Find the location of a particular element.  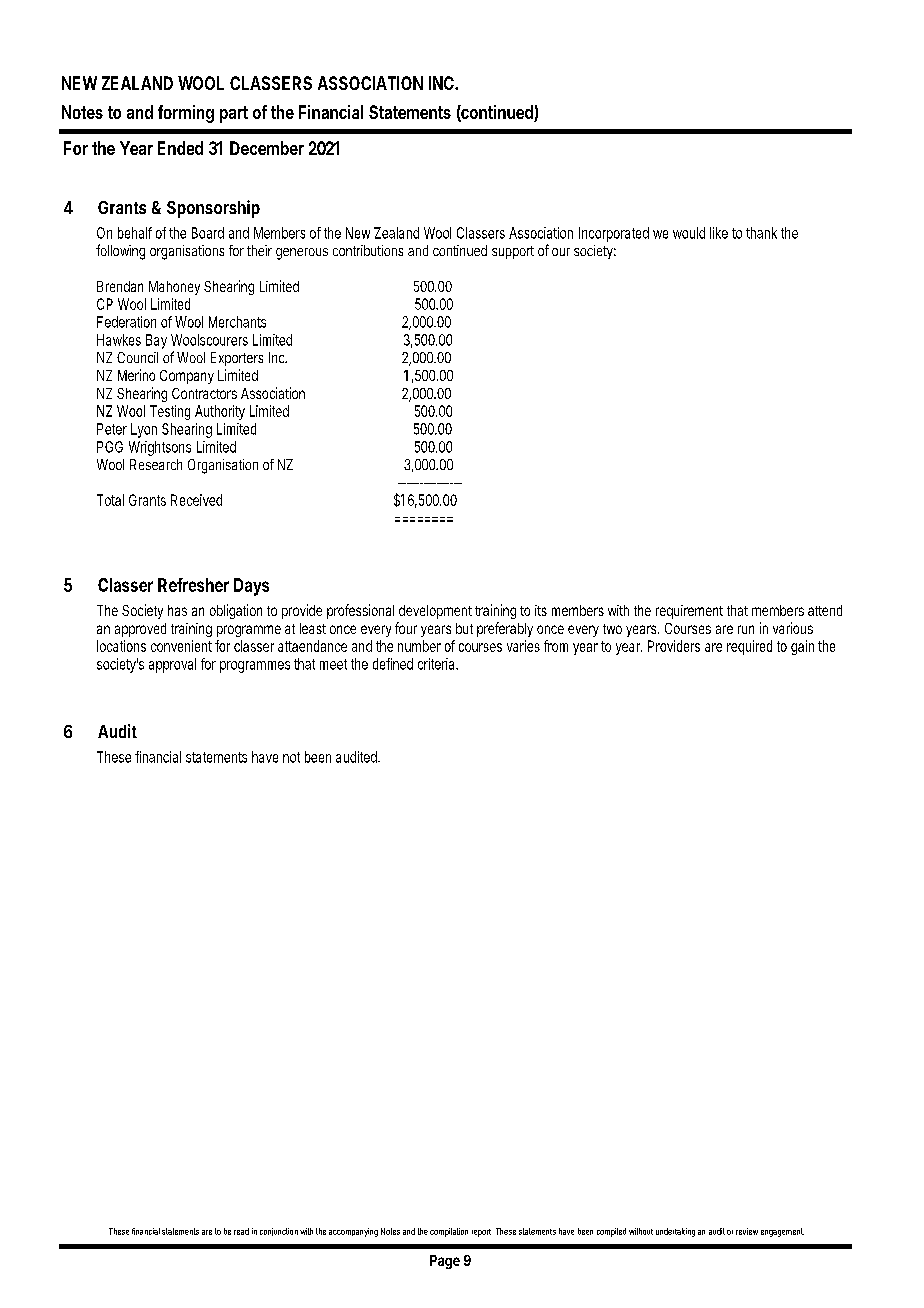

read is located at coordinates (241, 1231).
